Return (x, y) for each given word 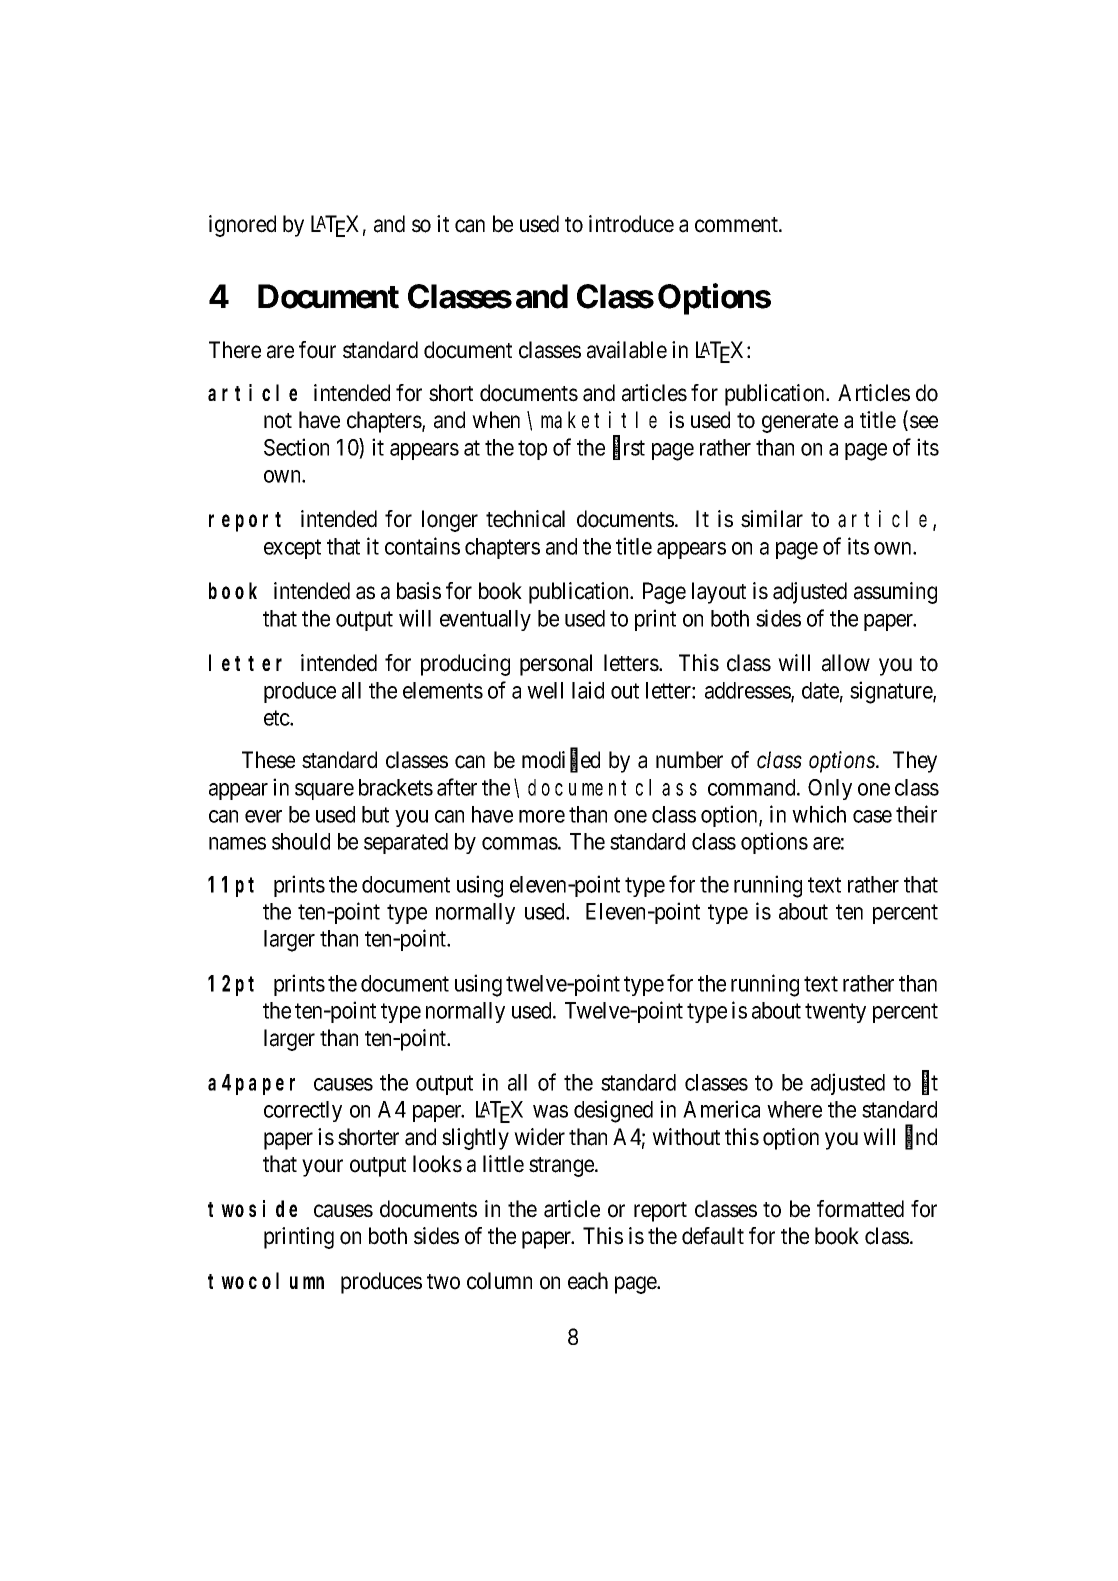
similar (772, 519)
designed (613, 1111)
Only (830, 789)
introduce (631, 224)
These (268, 760)
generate (800, 423)
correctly (303, 1111)
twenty (835, 1013)
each (588, 1281)
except (292, 549)
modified (561, 761)
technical (525, 519)
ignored (242, 226)
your (322, 1168)
